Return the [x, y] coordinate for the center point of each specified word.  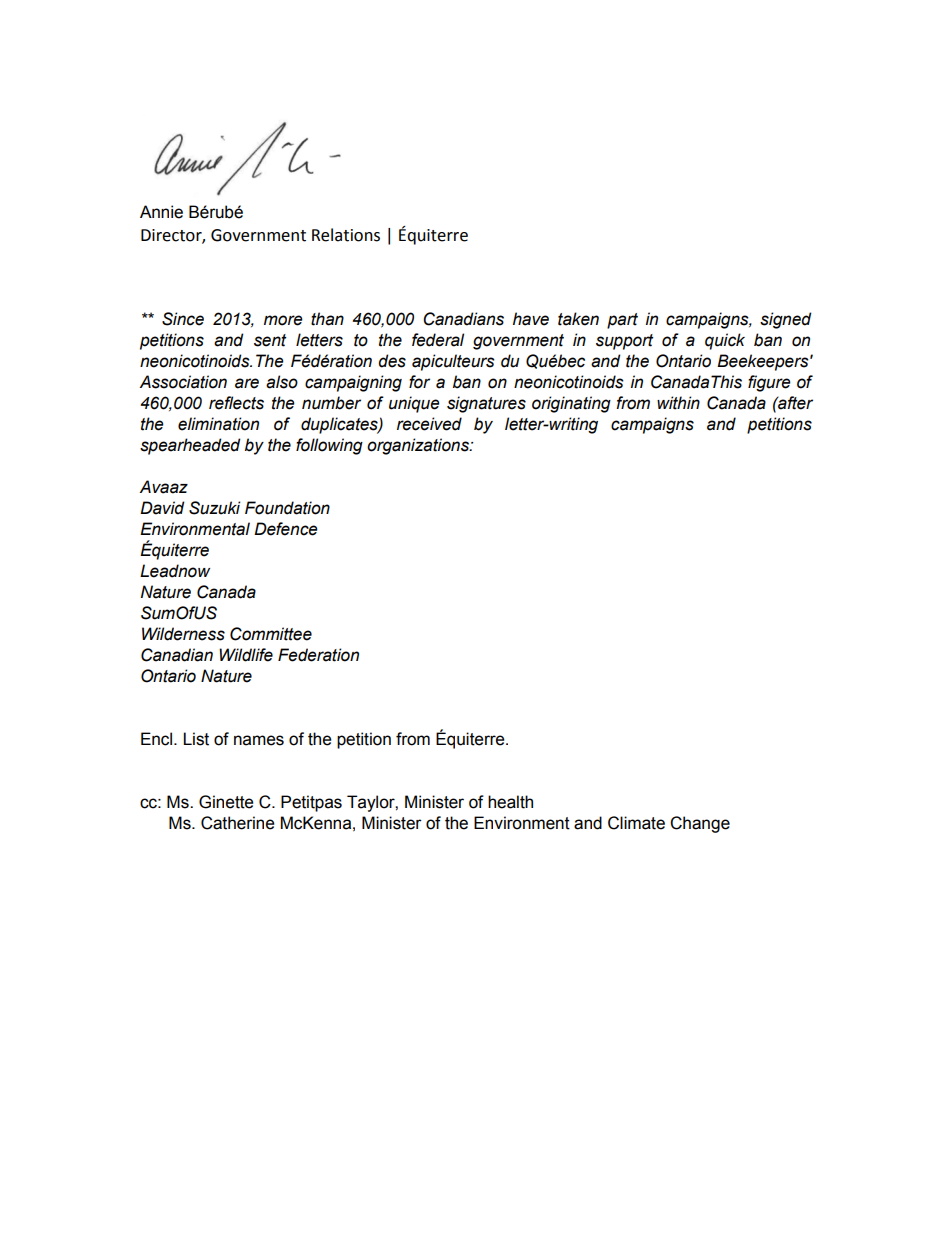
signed [785, 320]
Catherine [237, 823]
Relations [346, 235]
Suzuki [214, 508]
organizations [419, 446]
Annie [161, 212]
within [678, 403]
